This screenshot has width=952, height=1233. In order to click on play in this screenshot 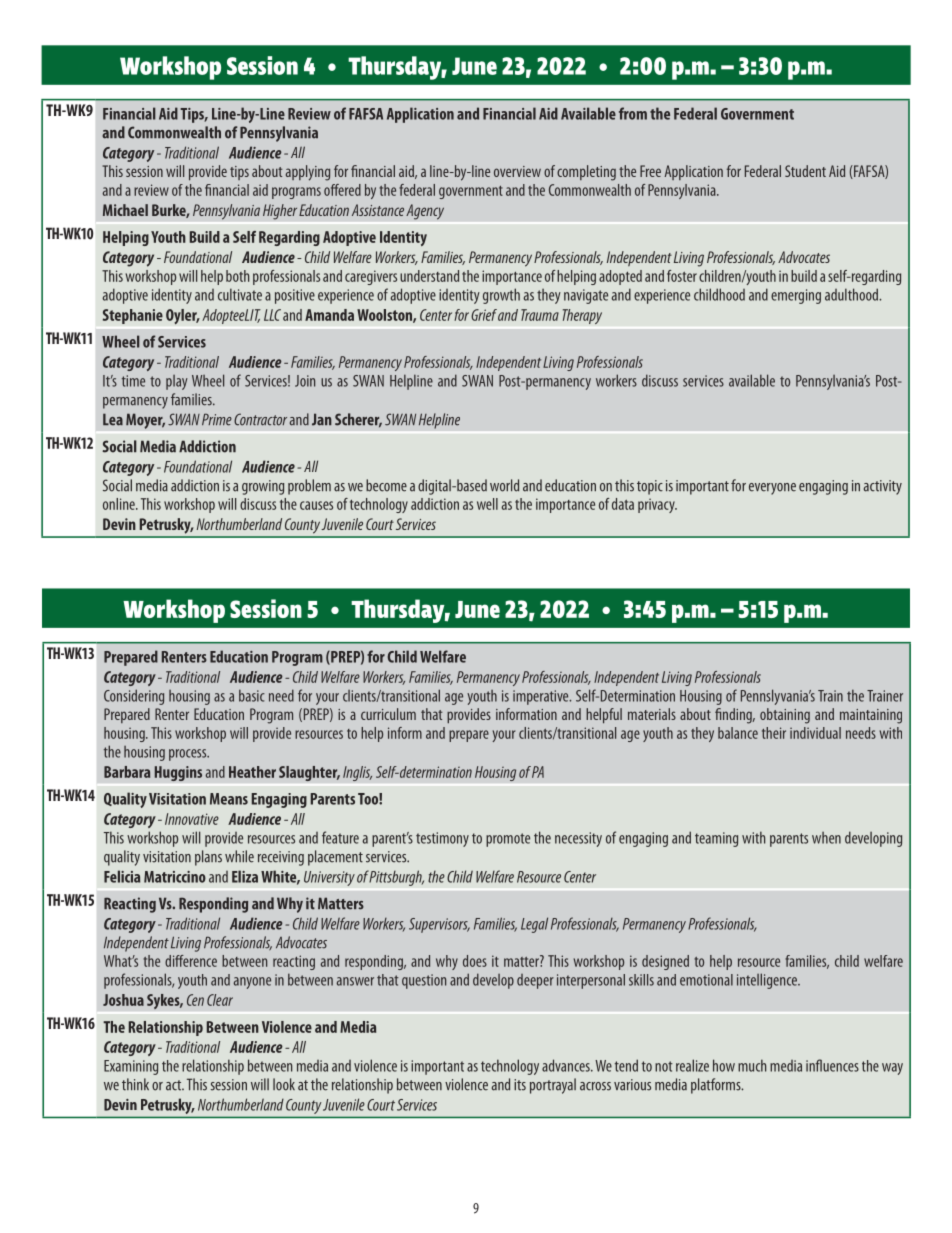, I will do `click(177, 382)`.
